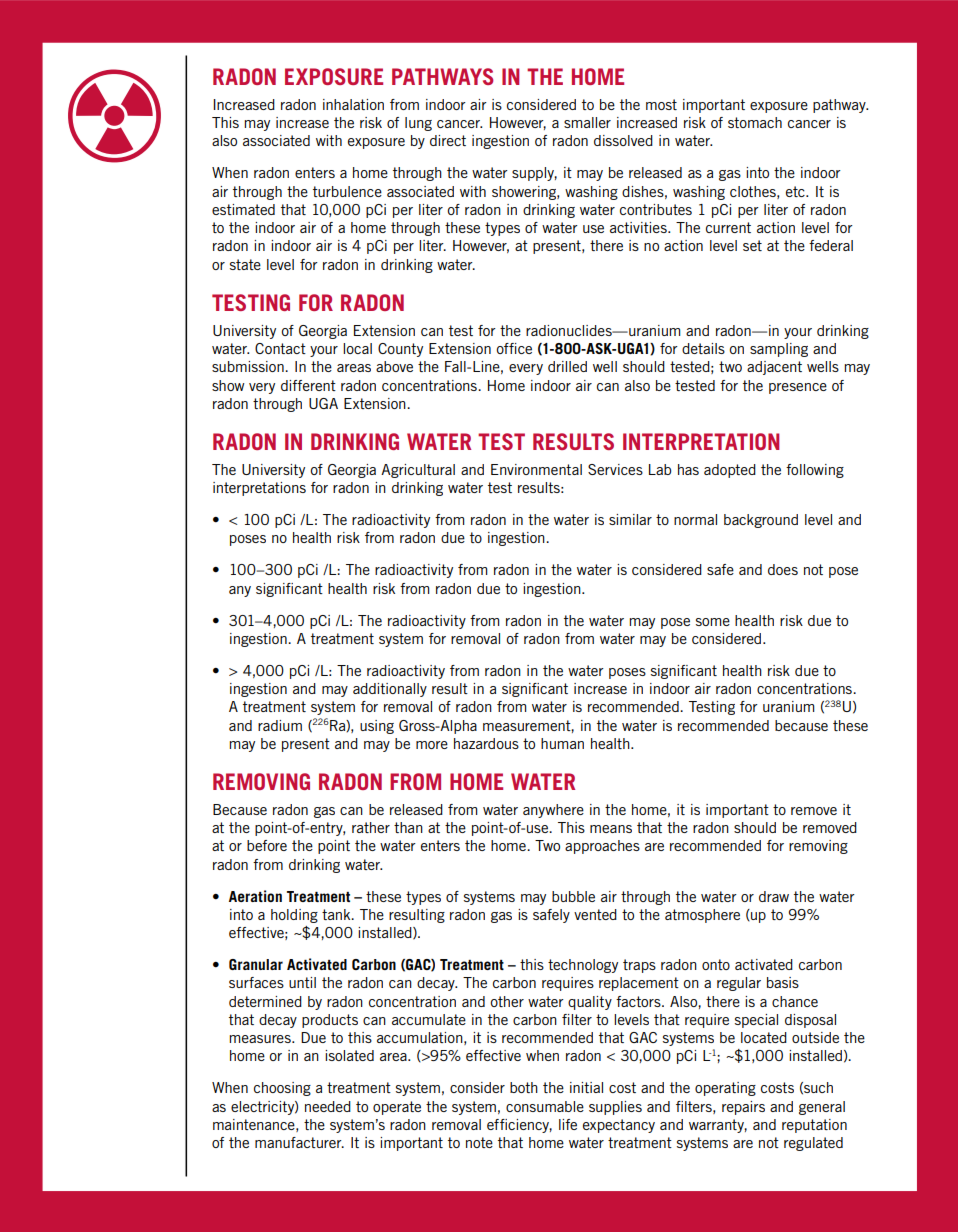  I want to click on stomach, so click(755, 122).
